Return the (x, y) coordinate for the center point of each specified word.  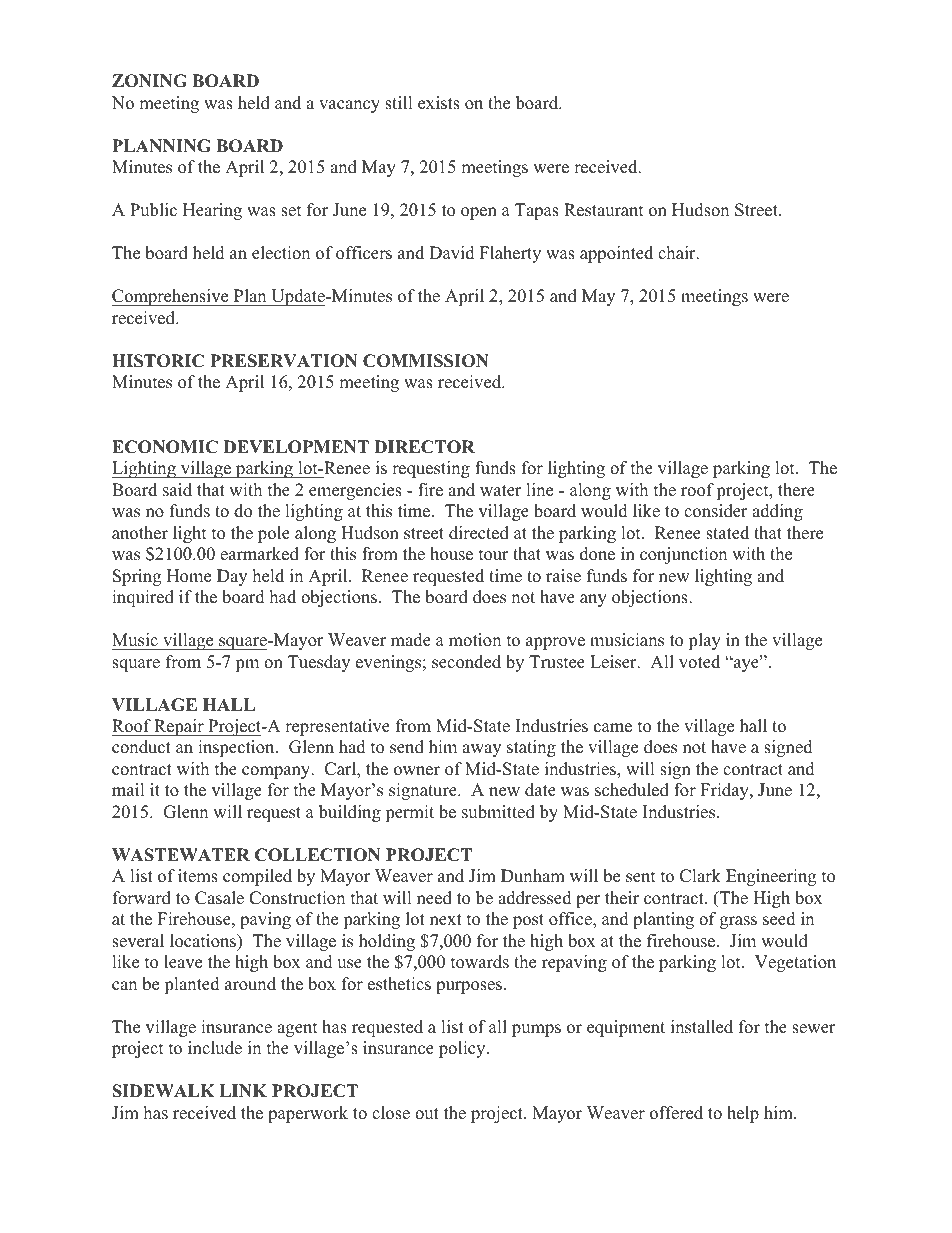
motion (475, 640)
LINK (243, 1090)
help (743, 1114)
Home (189, 576)
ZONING (149, 81)
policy (463, 1049)
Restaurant (604, 210)
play (704, 641)
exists (439, 103)
